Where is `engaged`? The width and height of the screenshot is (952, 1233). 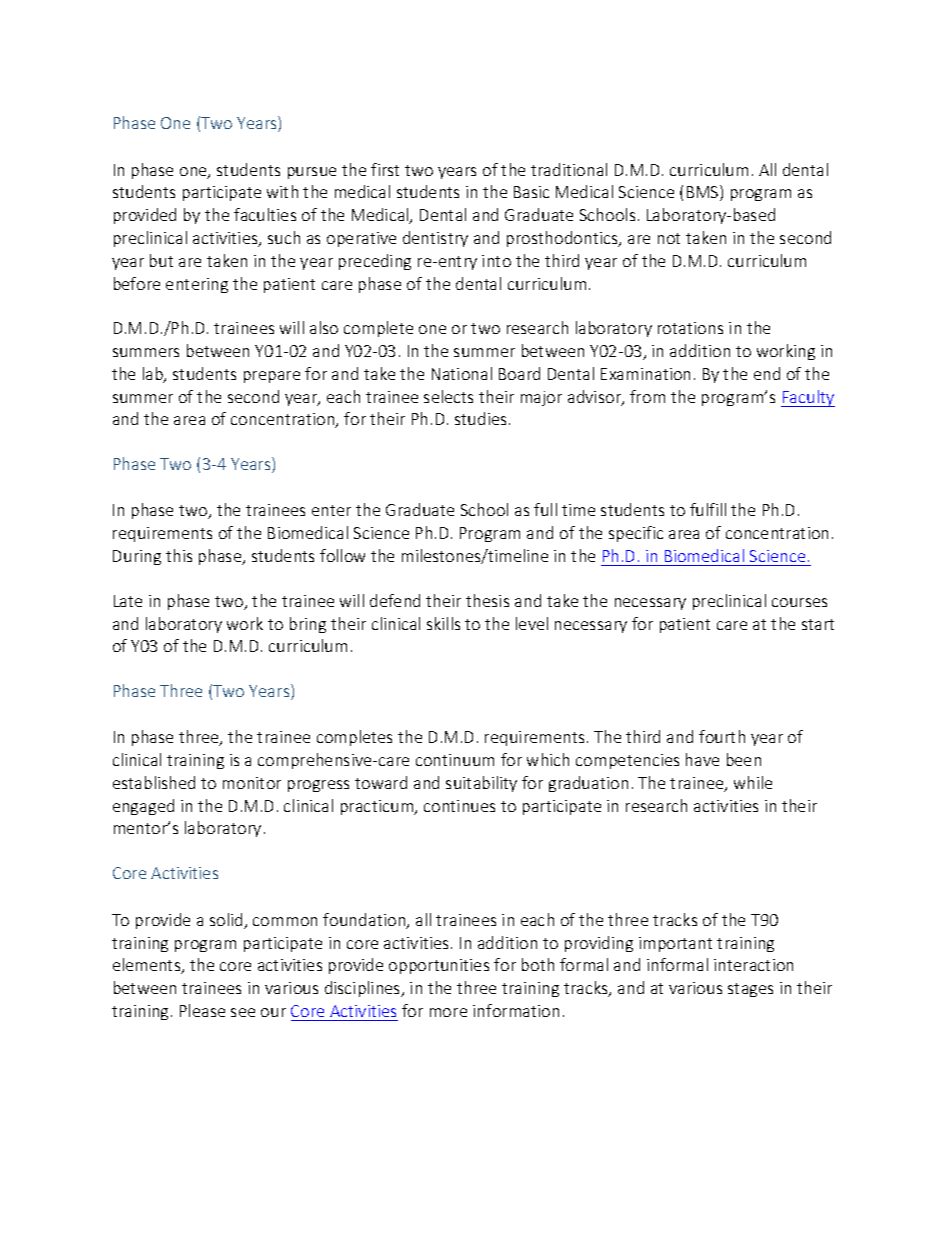
engaged is located at coordinates (143, 807).
